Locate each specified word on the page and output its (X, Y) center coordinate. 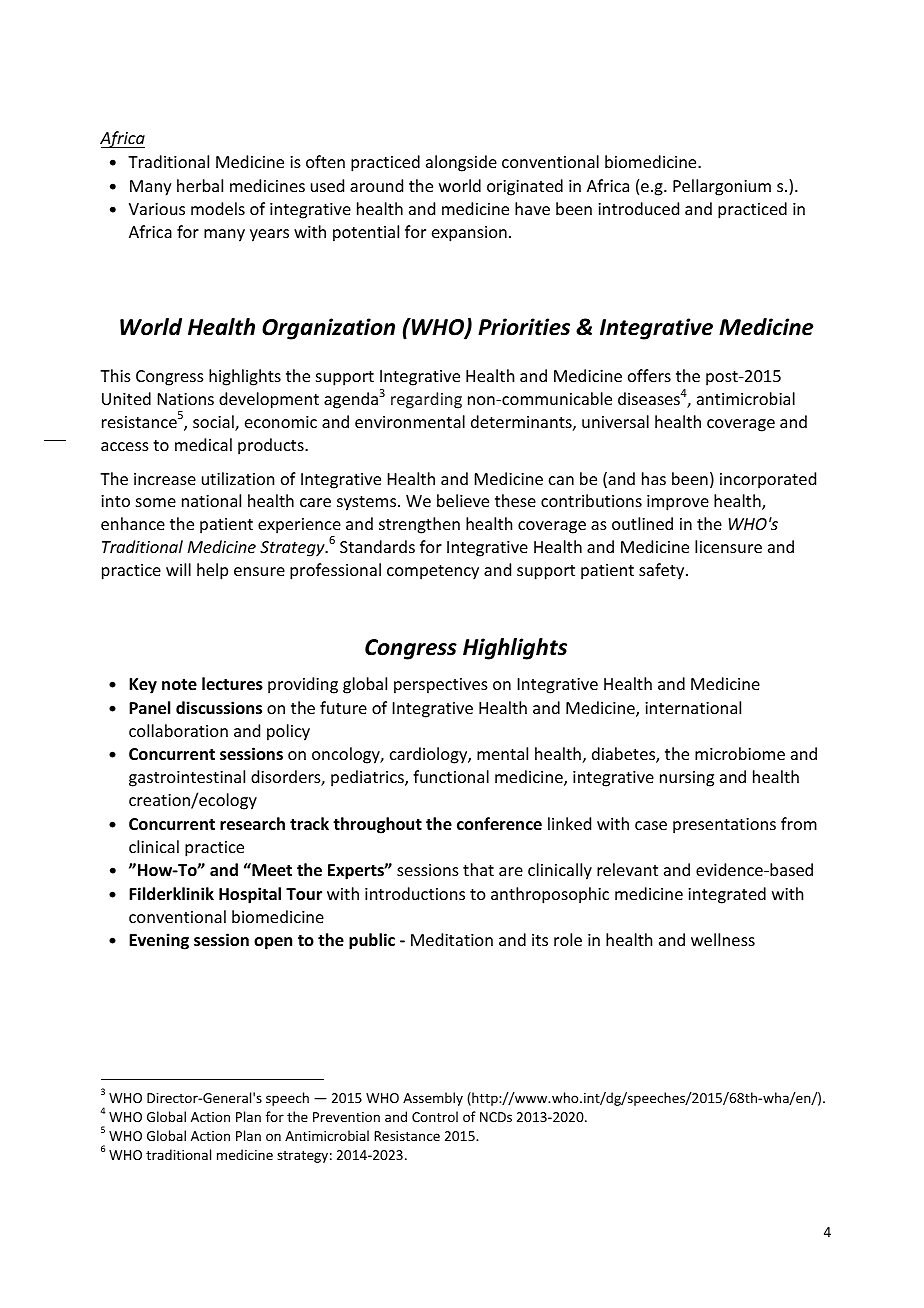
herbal (200, 185)
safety (663, 571)
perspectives (441, 686)
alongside (461, 163)
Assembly (433, 1099)
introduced (638, 208)
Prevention (346, 1117)
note (179, 685)
